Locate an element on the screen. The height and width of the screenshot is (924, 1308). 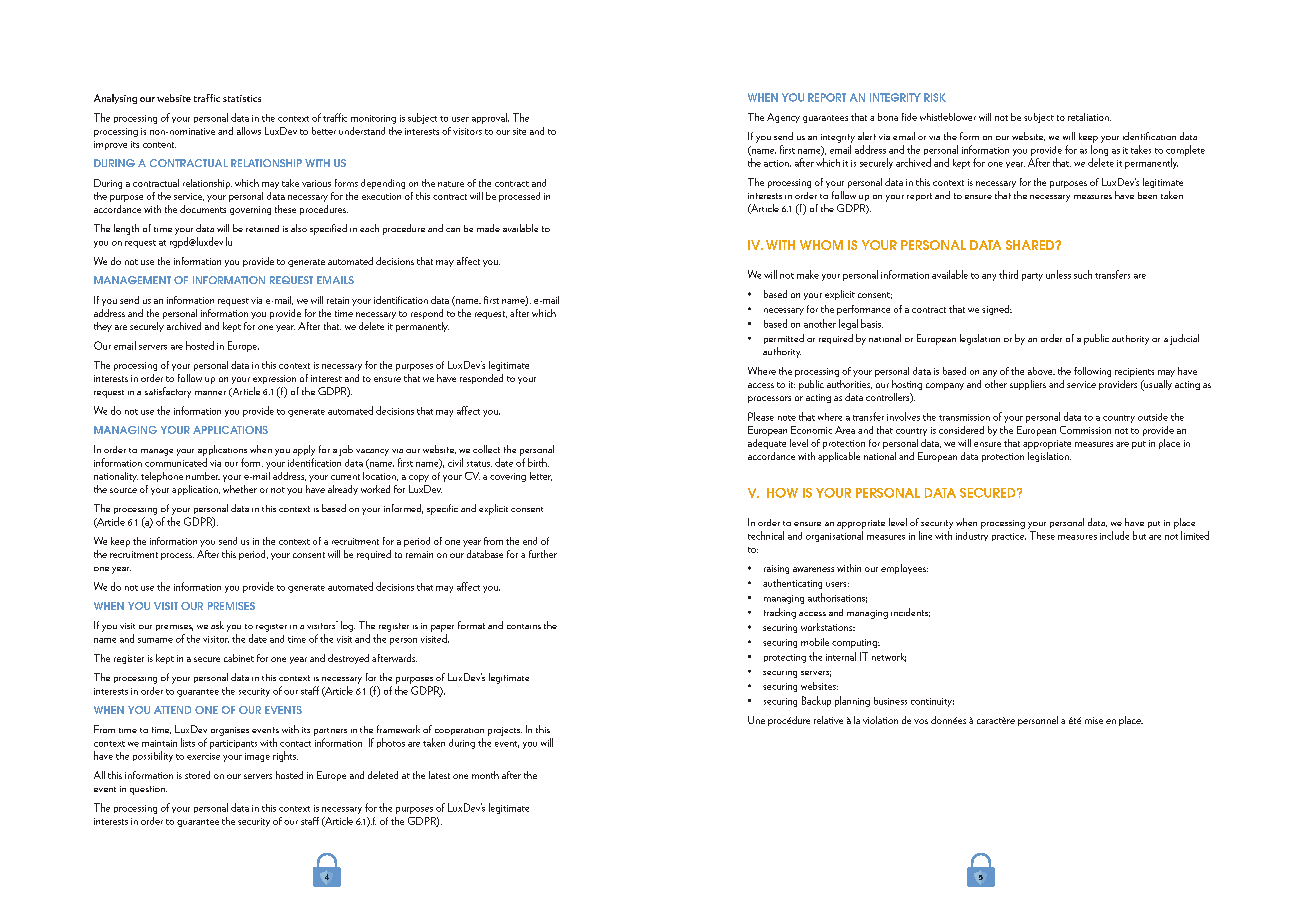
Commission is located at coordinates (1085, 430).
